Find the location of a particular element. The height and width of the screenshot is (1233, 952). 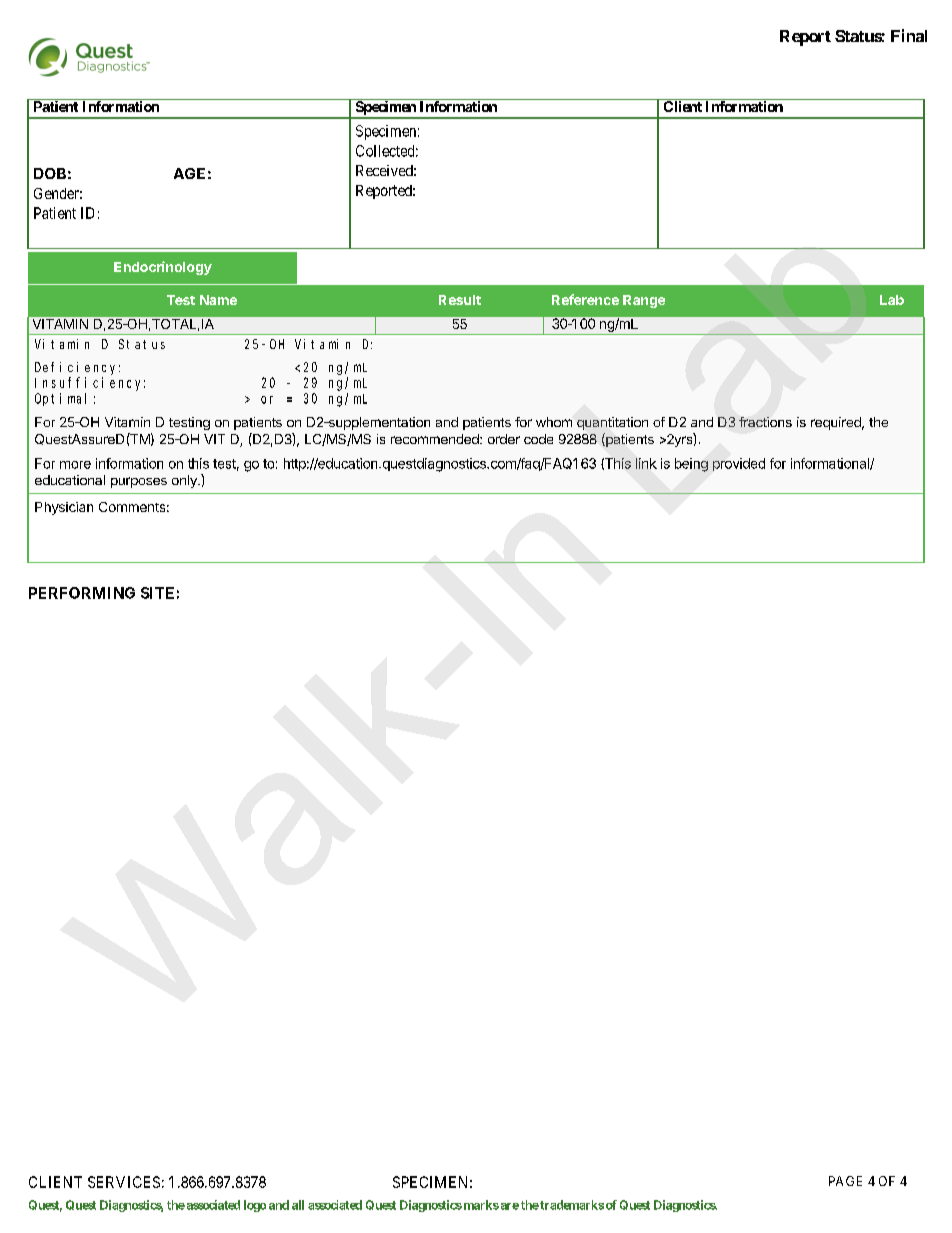

Result is located at coordinates (460, 300).
